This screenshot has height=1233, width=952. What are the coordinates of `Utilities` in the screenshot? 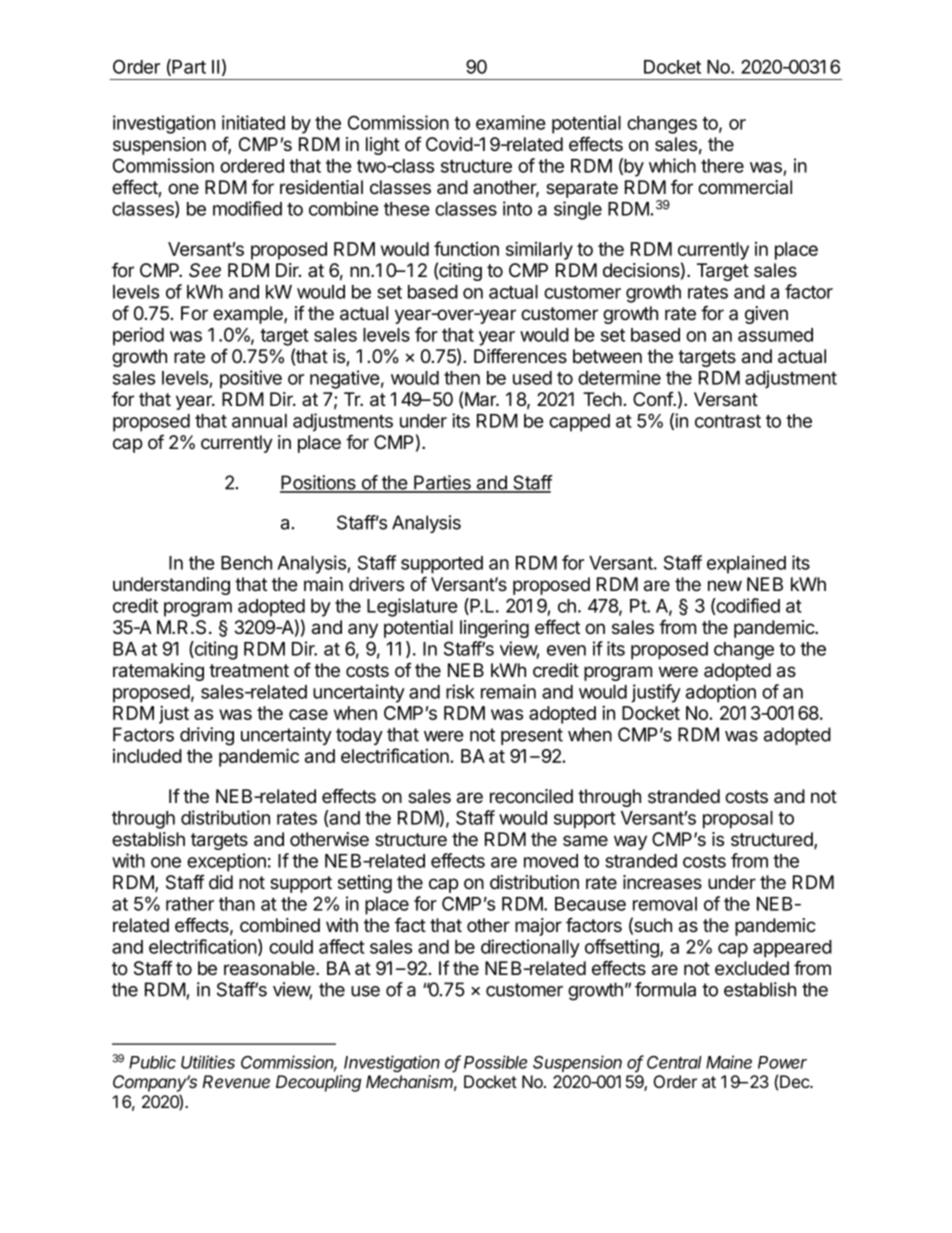 It's located at (208, 1062).
